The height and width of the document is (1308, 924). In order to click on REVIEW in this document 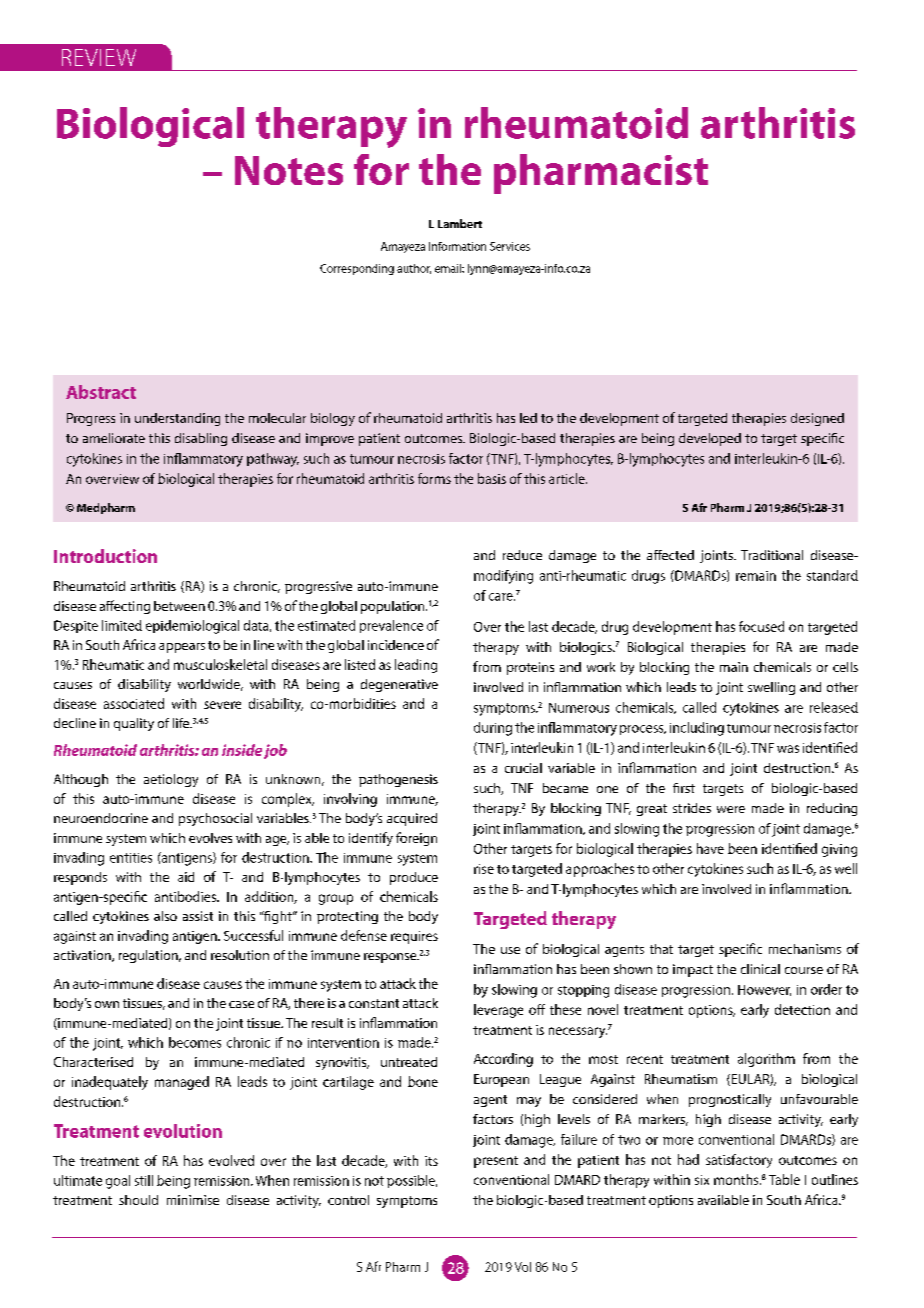, I will do `click(99, 57)`.
